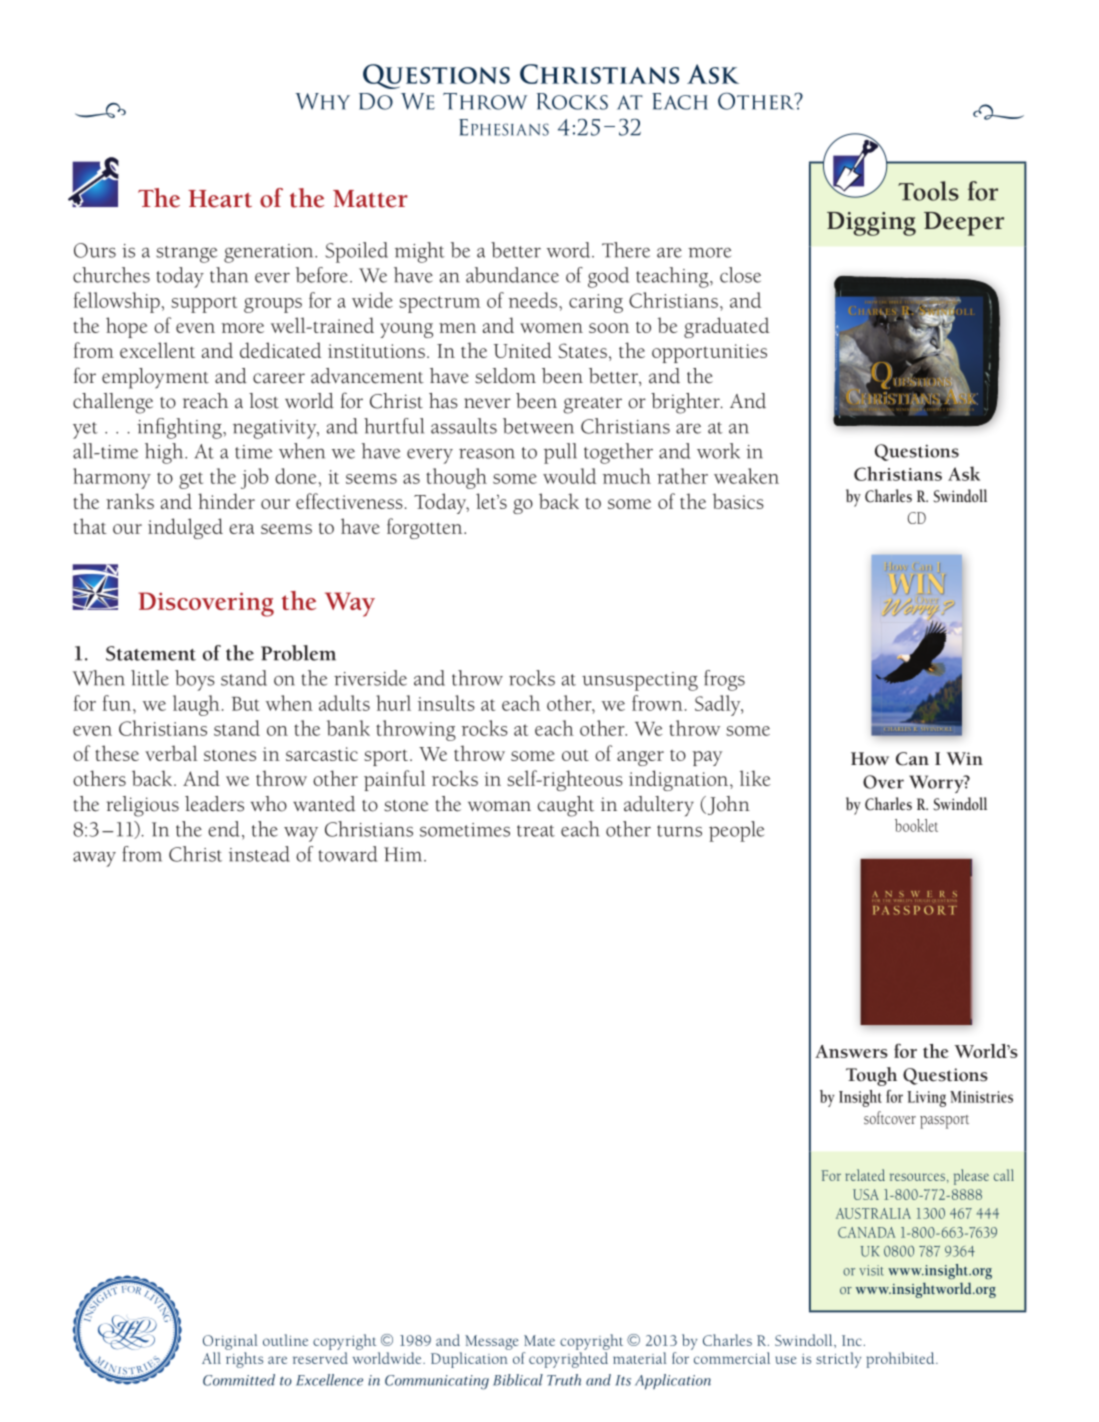  What do you see at coordinates (244, 1360) in the screenshot?
I see `rights` at bounding box center [244, 1360].
